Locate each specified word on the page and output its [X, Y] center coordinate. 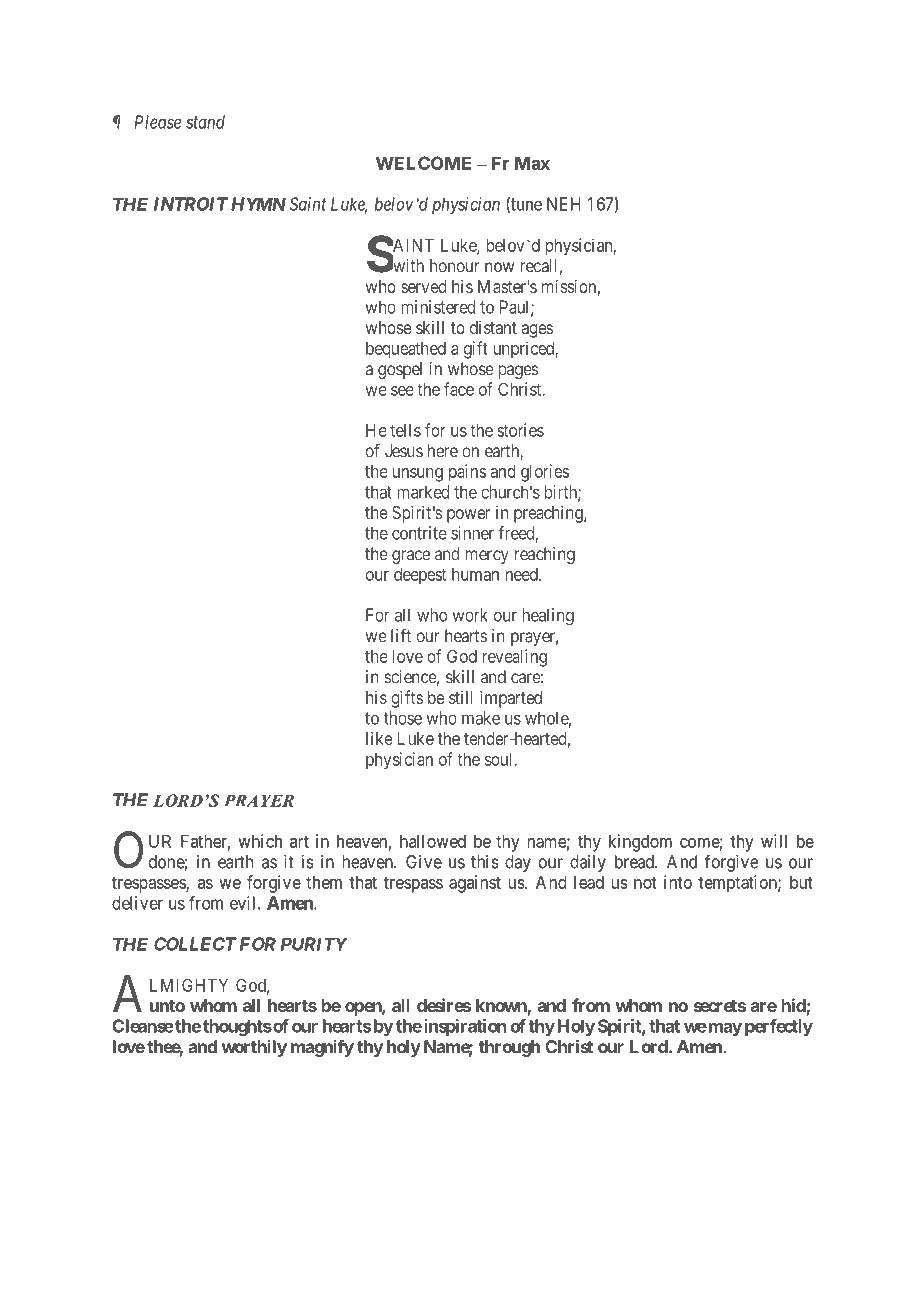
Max [532, 163]
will [774, 841]
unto [167, 1006]
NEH [563, 204]
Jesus [404, 451]
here [443, 451]
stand [205, 122]
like [379, 738]
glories [545, 473]
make [481, 718]
